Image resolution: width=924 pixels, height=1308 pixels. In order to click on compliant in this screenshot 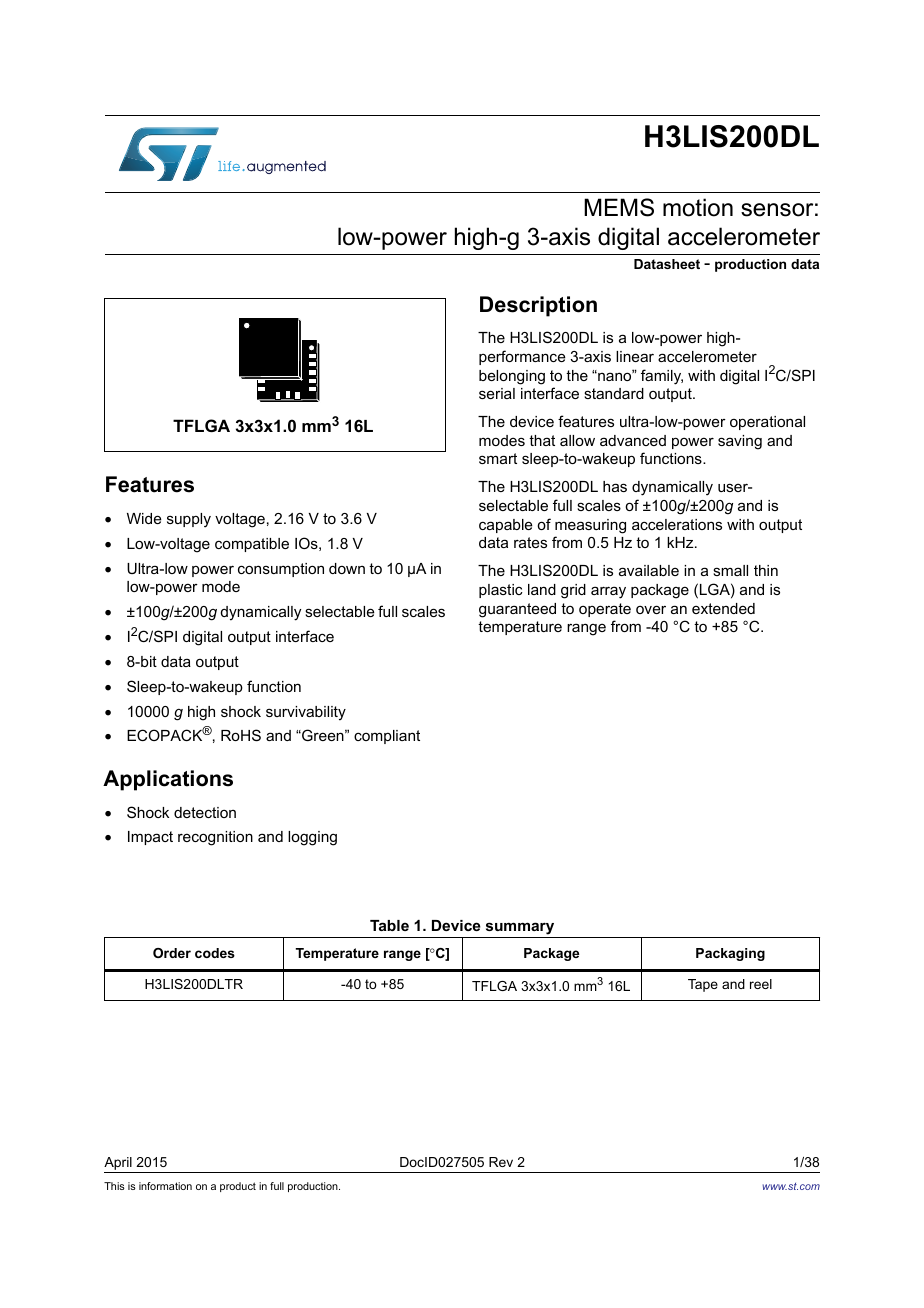, I will do `click(387, 737)`.
